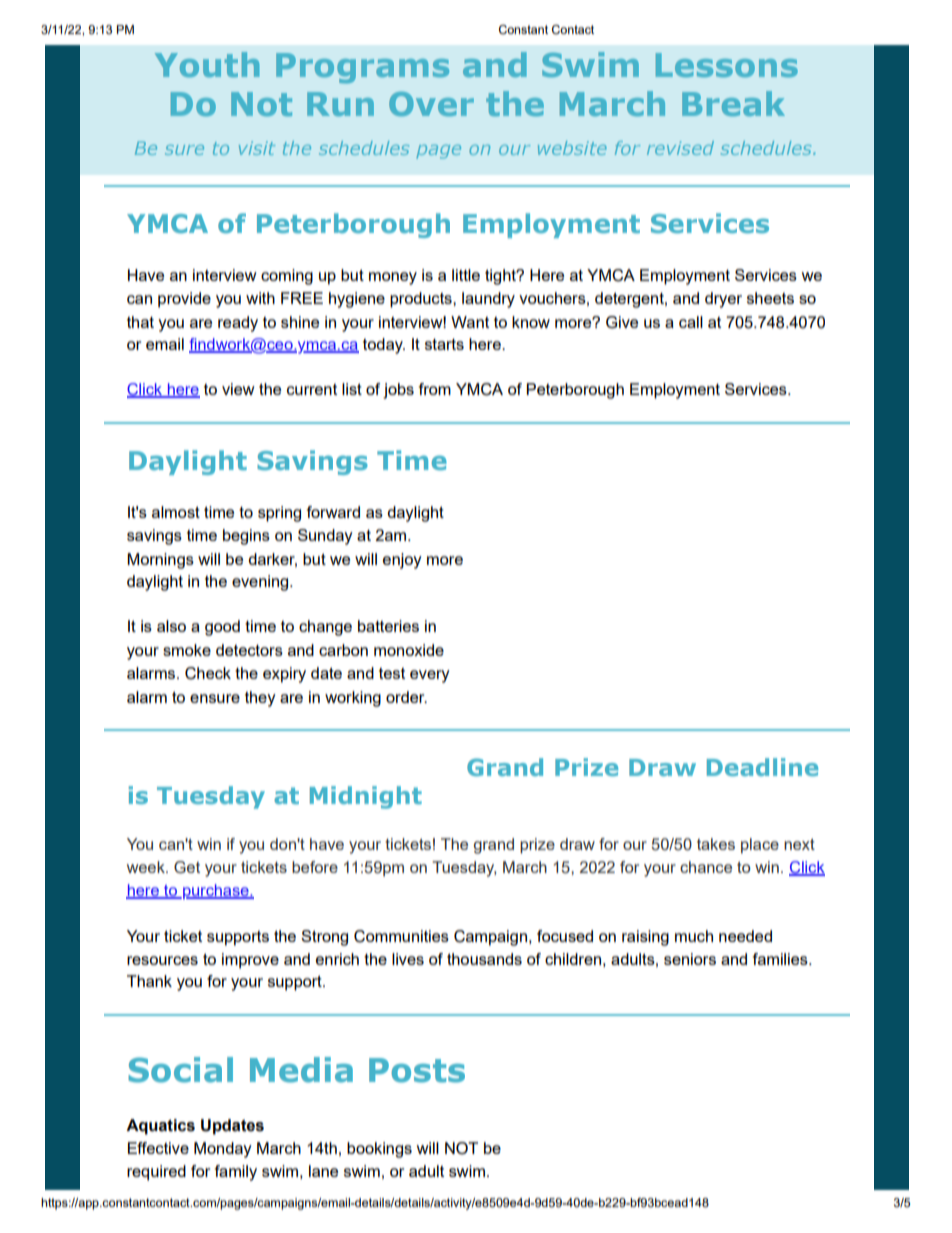 This screenshot has width=952, height=1233. Describe the element at coordinates (207, 64) in the screenshot. I see `Youth` at that location.
